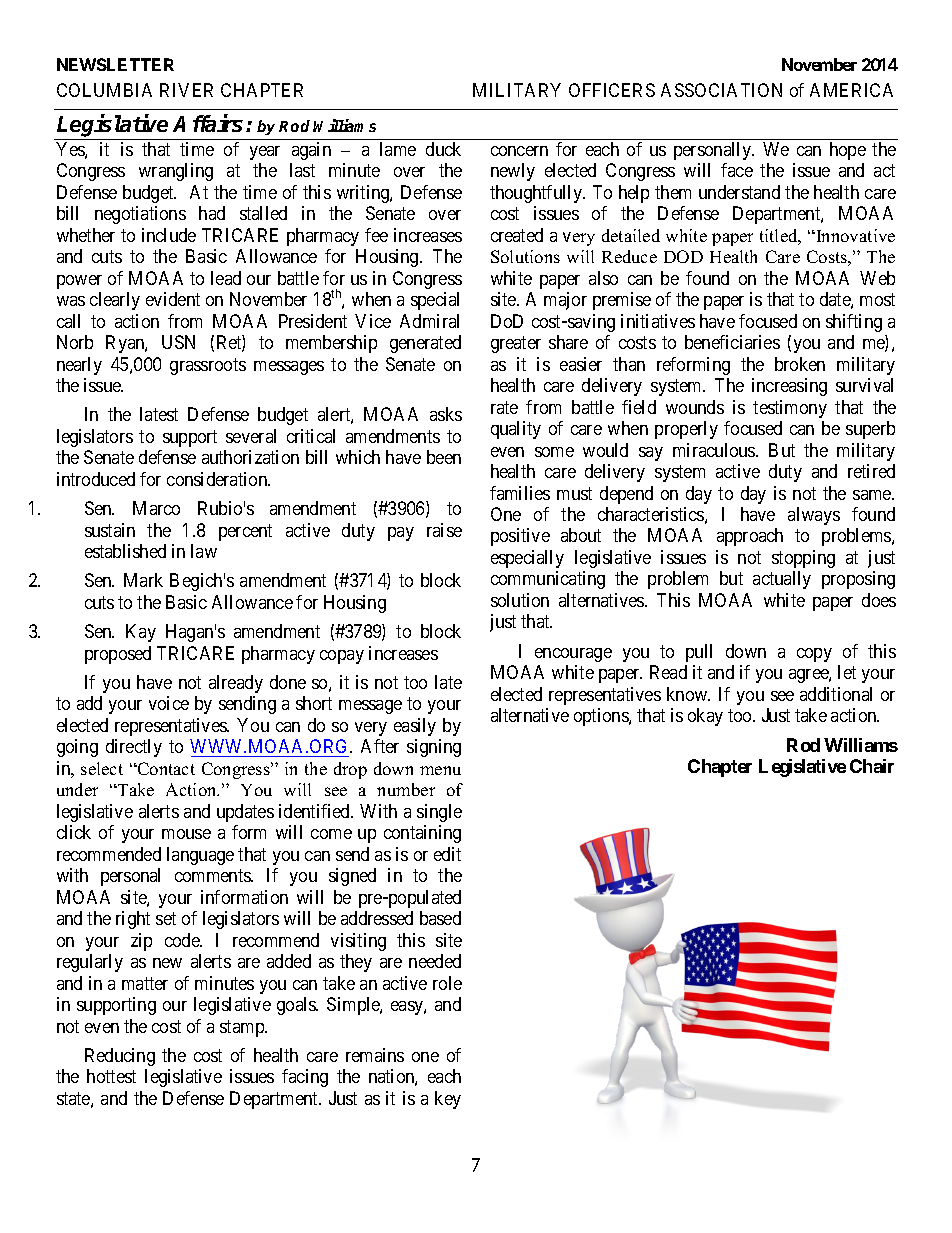 Image resolution: width=952 pixels, height=1233 pixels. What do you see at coordinates (434, 748) in the page?
I see `signing` at bounding box center [434, 748].
